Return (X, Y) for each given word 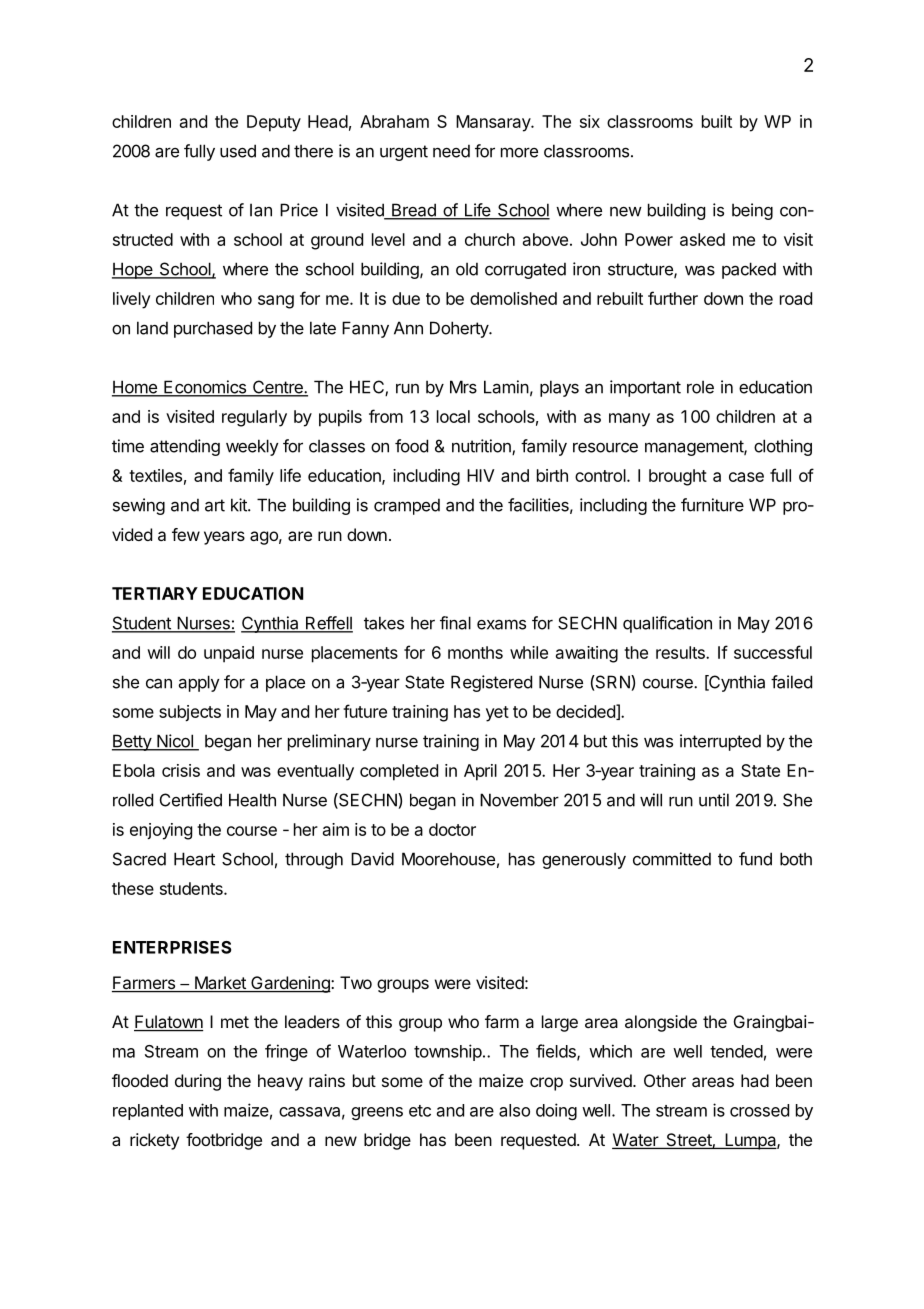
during (198, 1082)
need (451, 151)
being (752, 211)
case (746, 477)
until (714, 800)
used (238, 151)
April (480, 772)
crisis (181, 770)
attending (185, 447)
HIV (480, 475)
